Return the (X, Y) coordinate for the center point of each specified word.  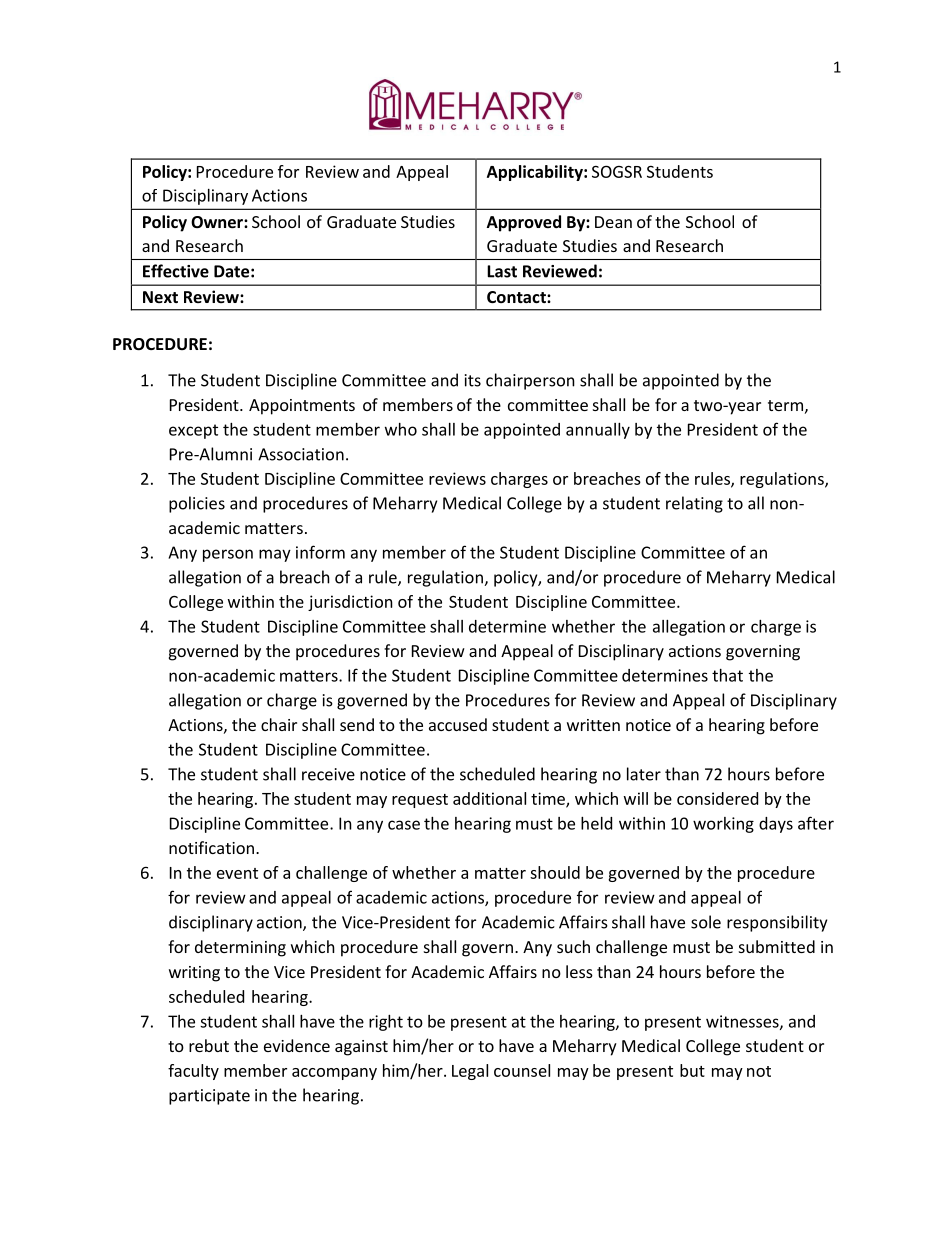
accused (458, 724)
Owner (218, 222)
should (555, 872)
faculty (193, 1072)
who (401, 429)
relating (694, 504)
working (723, 825)
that (727, 675)
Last (502, 271)
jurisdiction (350, 603)
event (237, 873)
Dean (613, 222)
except (193, 431)
